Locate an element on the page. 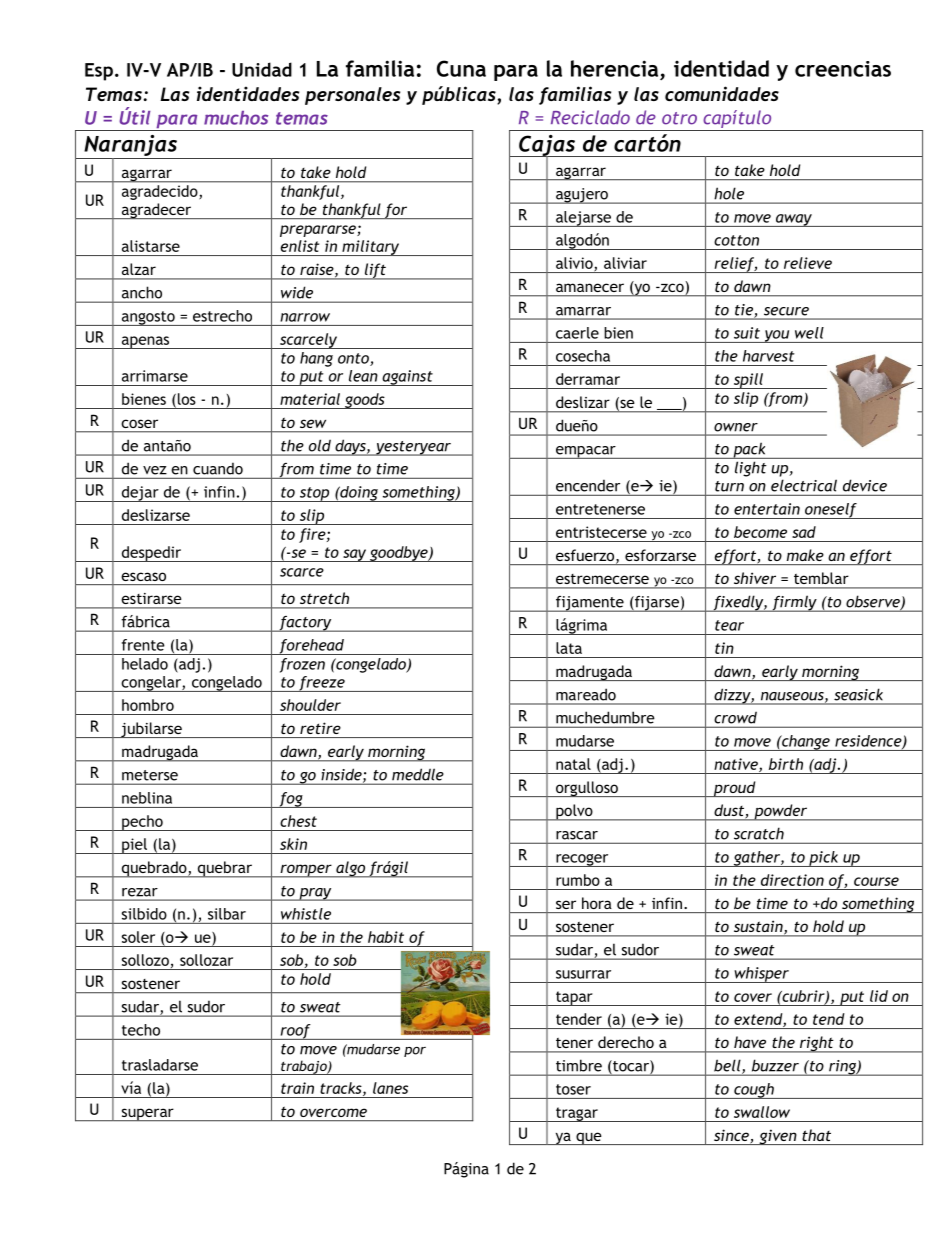 This page has width=952, height=1233. factory is located at coordinates (305, 624).
